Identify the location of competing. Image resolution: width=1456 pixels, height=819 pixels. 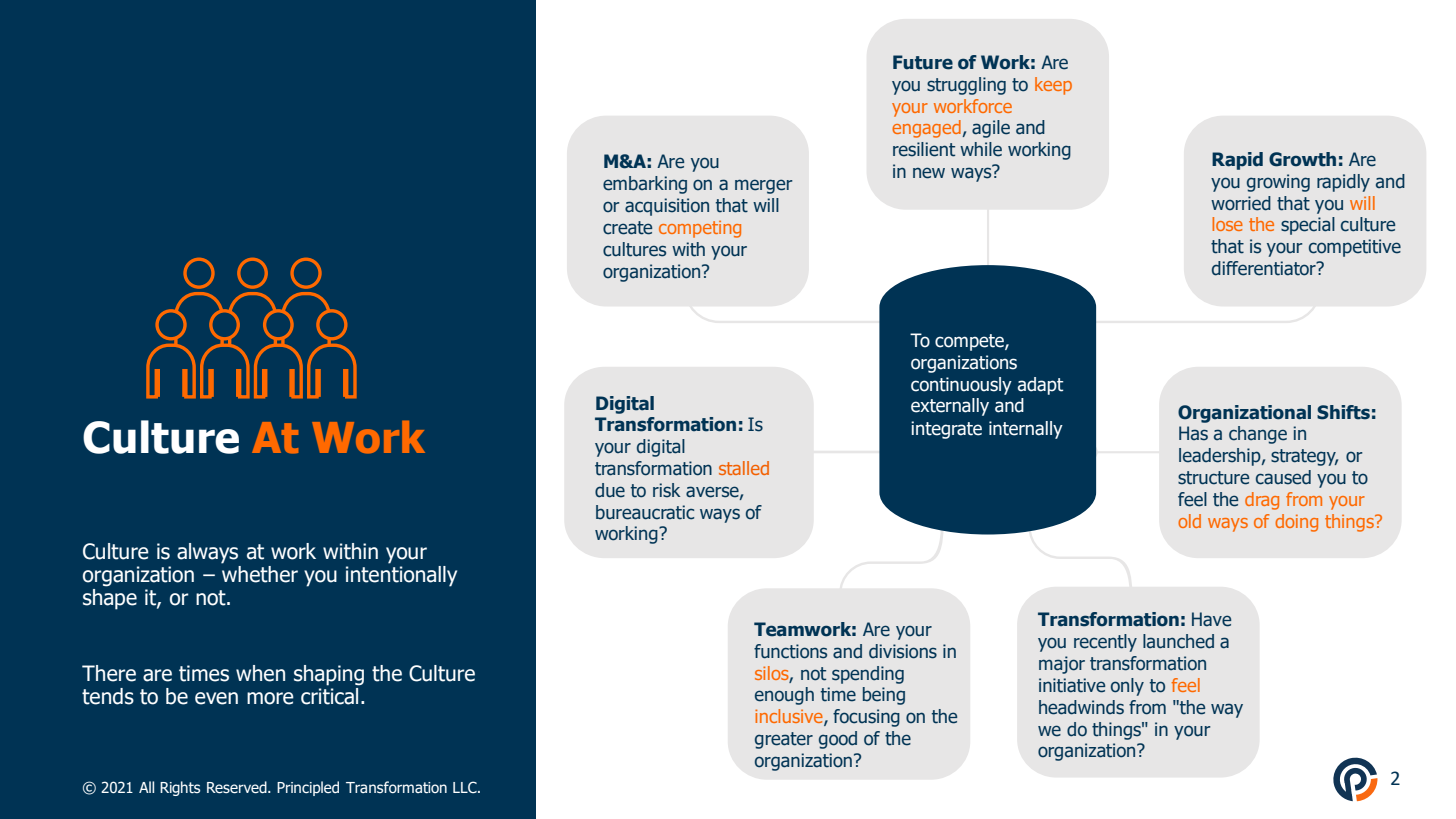
(700, 229).
